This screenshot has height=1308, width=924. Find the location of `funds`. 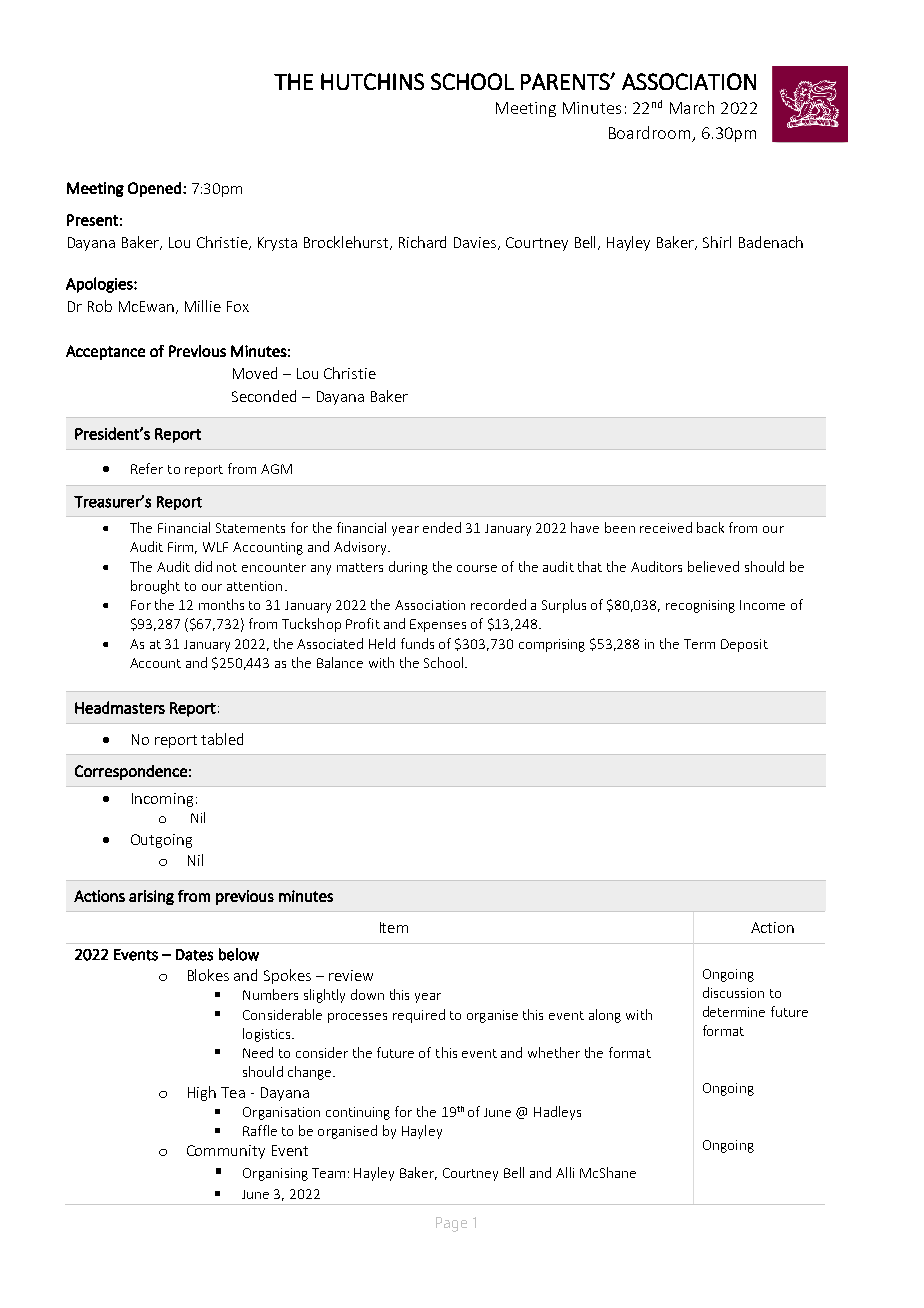

funds is located at coordinates (417, 643).
